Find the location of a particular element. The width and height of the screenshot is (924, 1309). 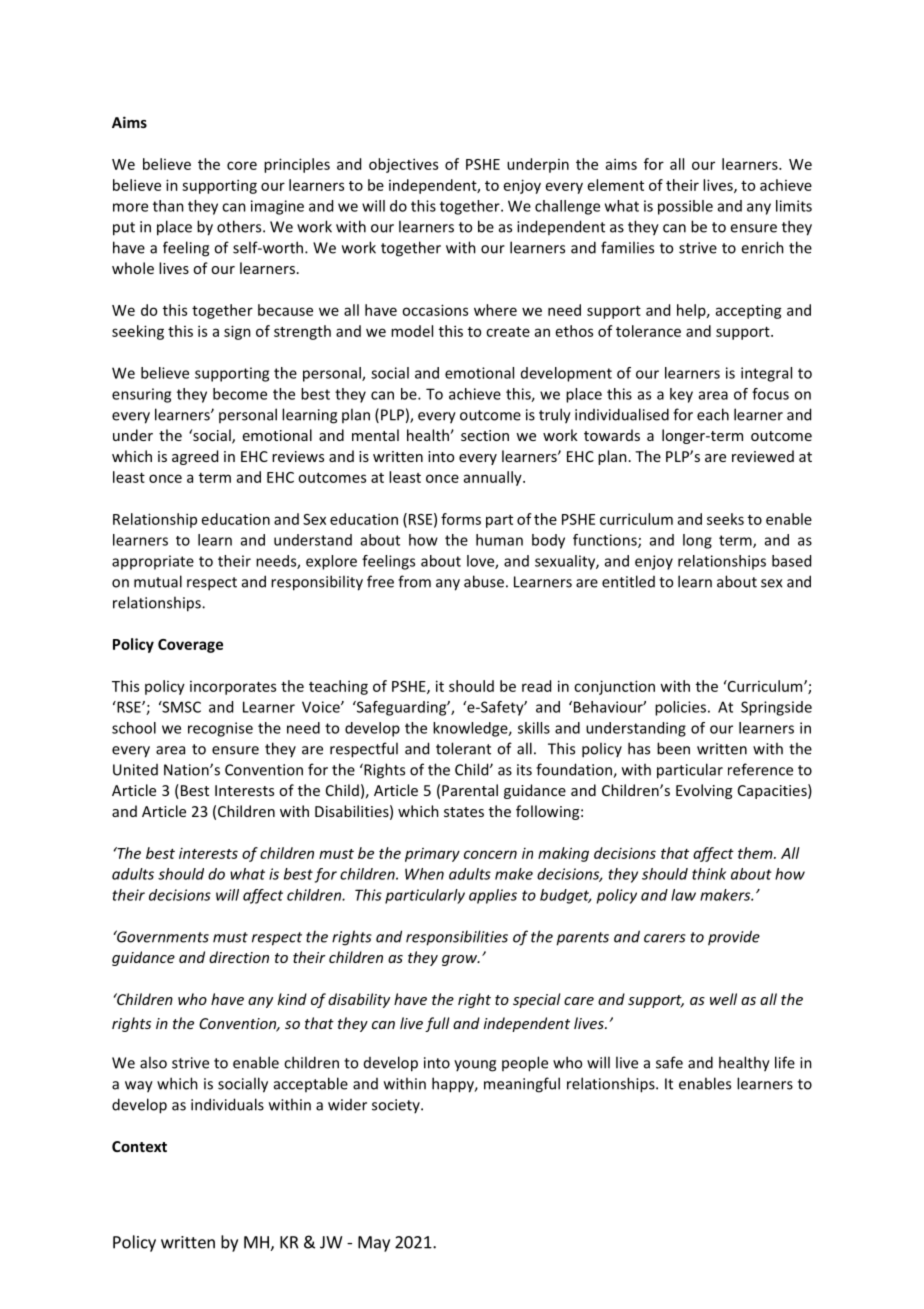

objectives is located at coordinates (403, 165).
